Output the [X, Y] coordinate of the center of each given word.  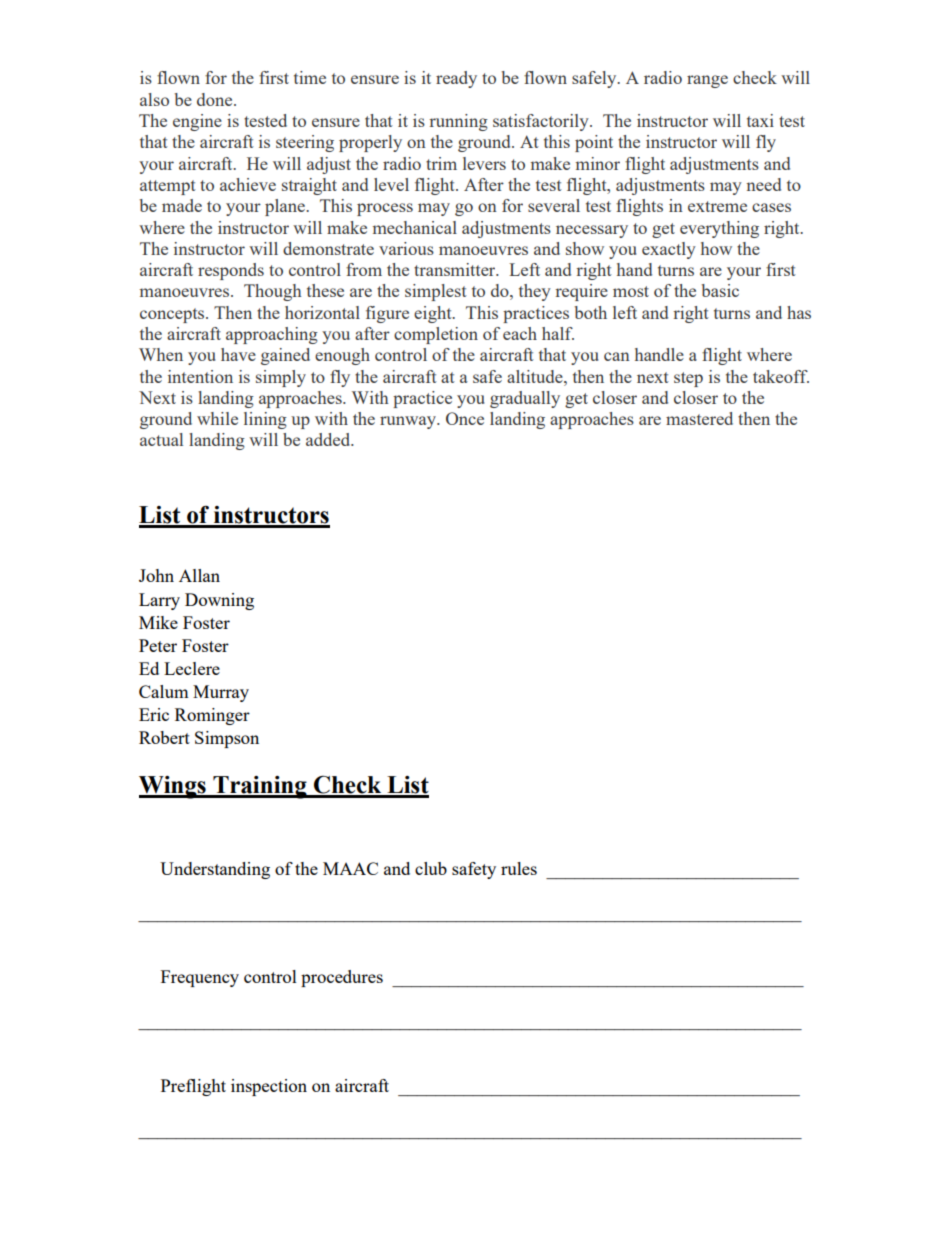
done [216, 99]
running [458, 122]
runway [409, 422]
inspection [269, 1087]
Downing [219, 601]
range [707, 81]
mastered [699, 418]
